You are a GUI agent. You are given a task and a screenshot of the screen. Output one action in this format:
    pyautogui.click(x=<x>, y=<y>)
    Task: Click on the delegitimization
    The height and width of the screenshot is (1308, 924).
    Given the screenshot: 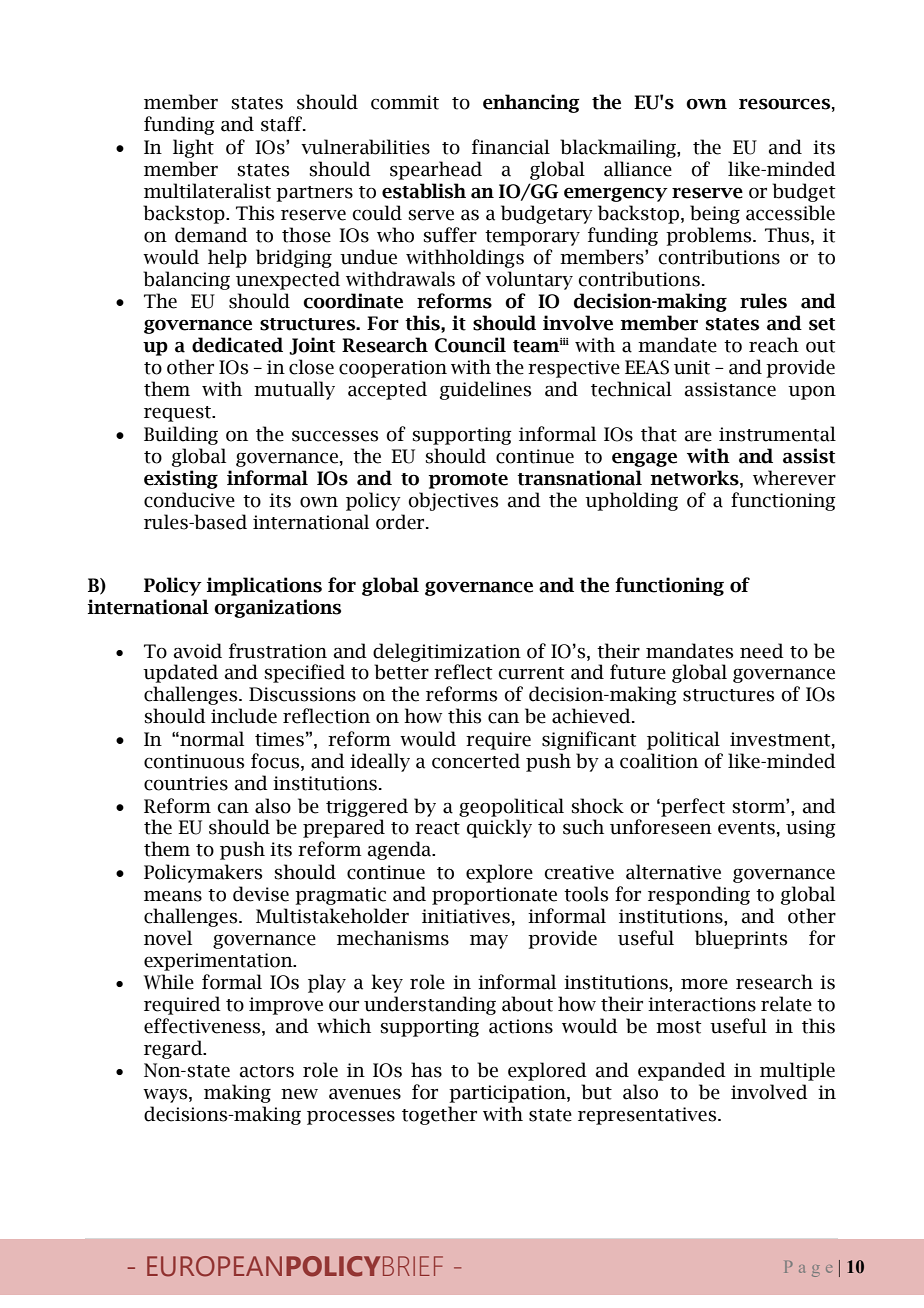 What is the action you would take?
    pyautogui.click(x=447, y=652)
